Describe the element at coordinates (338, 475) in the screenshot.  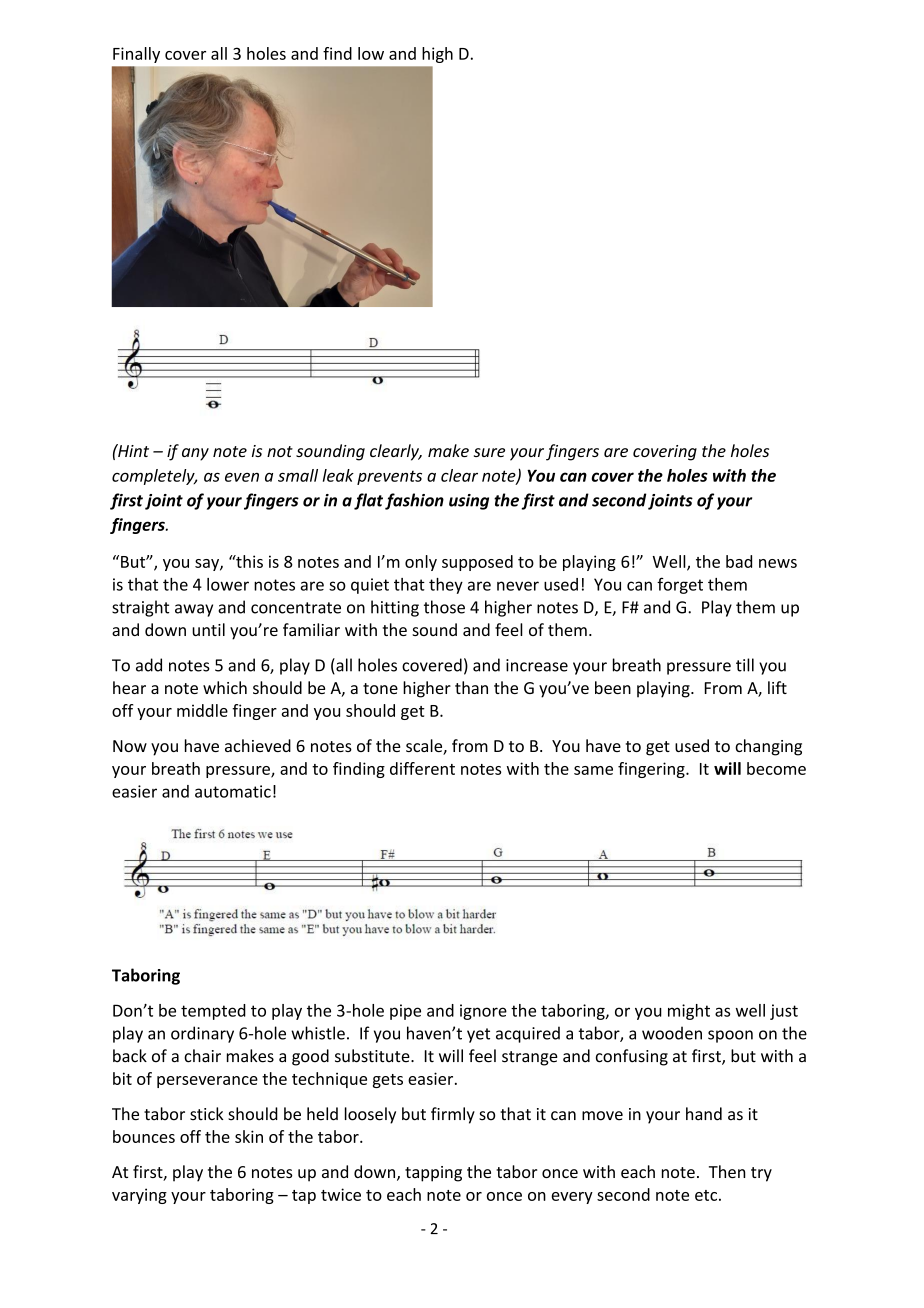
I see `leak` at that location.
